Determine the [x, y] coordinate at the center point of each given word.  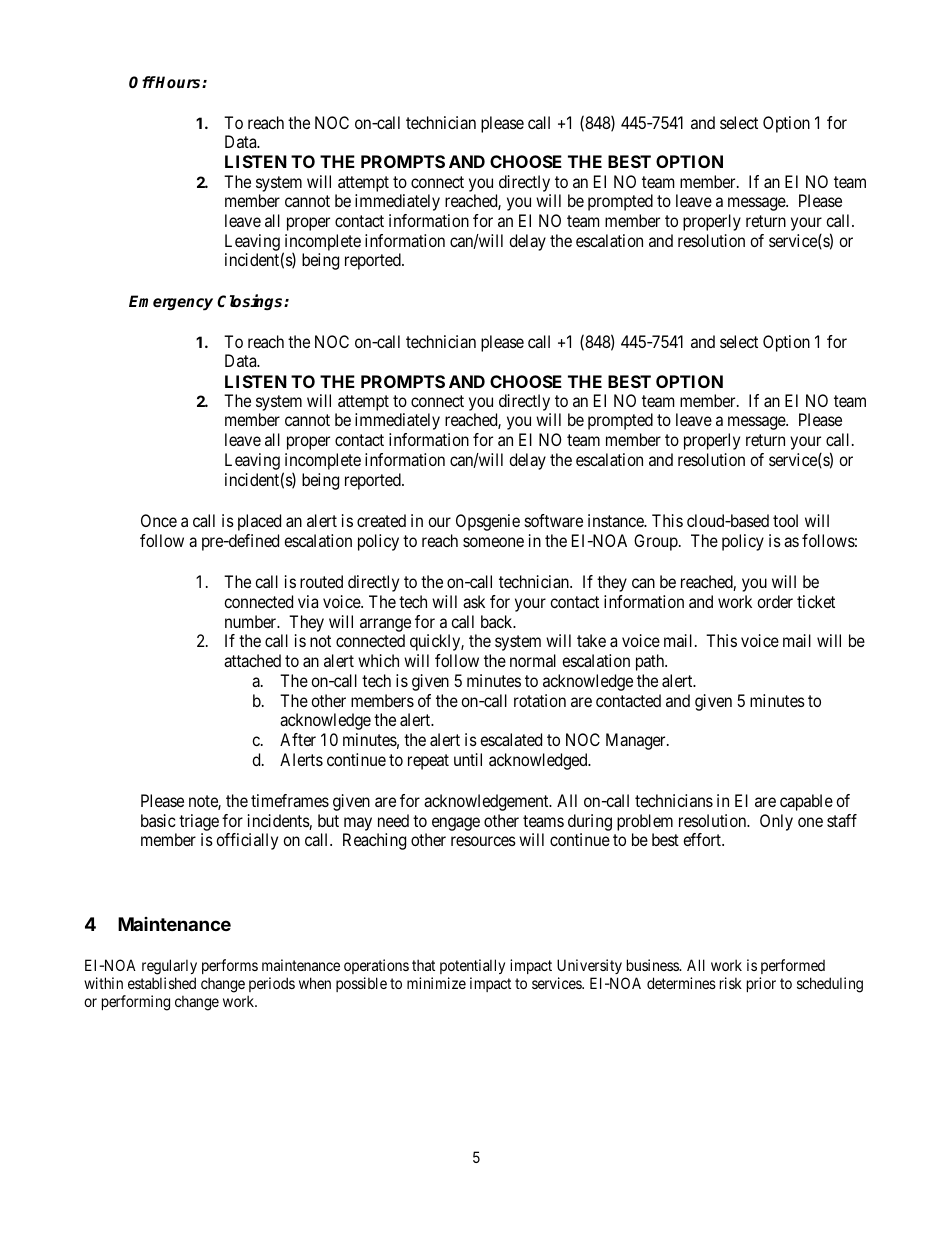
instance [617, 520]
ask [474, 601]
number [252, 621]
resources [483, 841]
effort [703, 839]
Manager [637, 741]
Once [159, 520]
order [775, 601]
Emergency [171, 303]
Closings [251, 302]
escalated [511, 739]
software [554, 520]
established [162, 983]
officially [247, 841]
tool [785, 520]
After [298, 739]
